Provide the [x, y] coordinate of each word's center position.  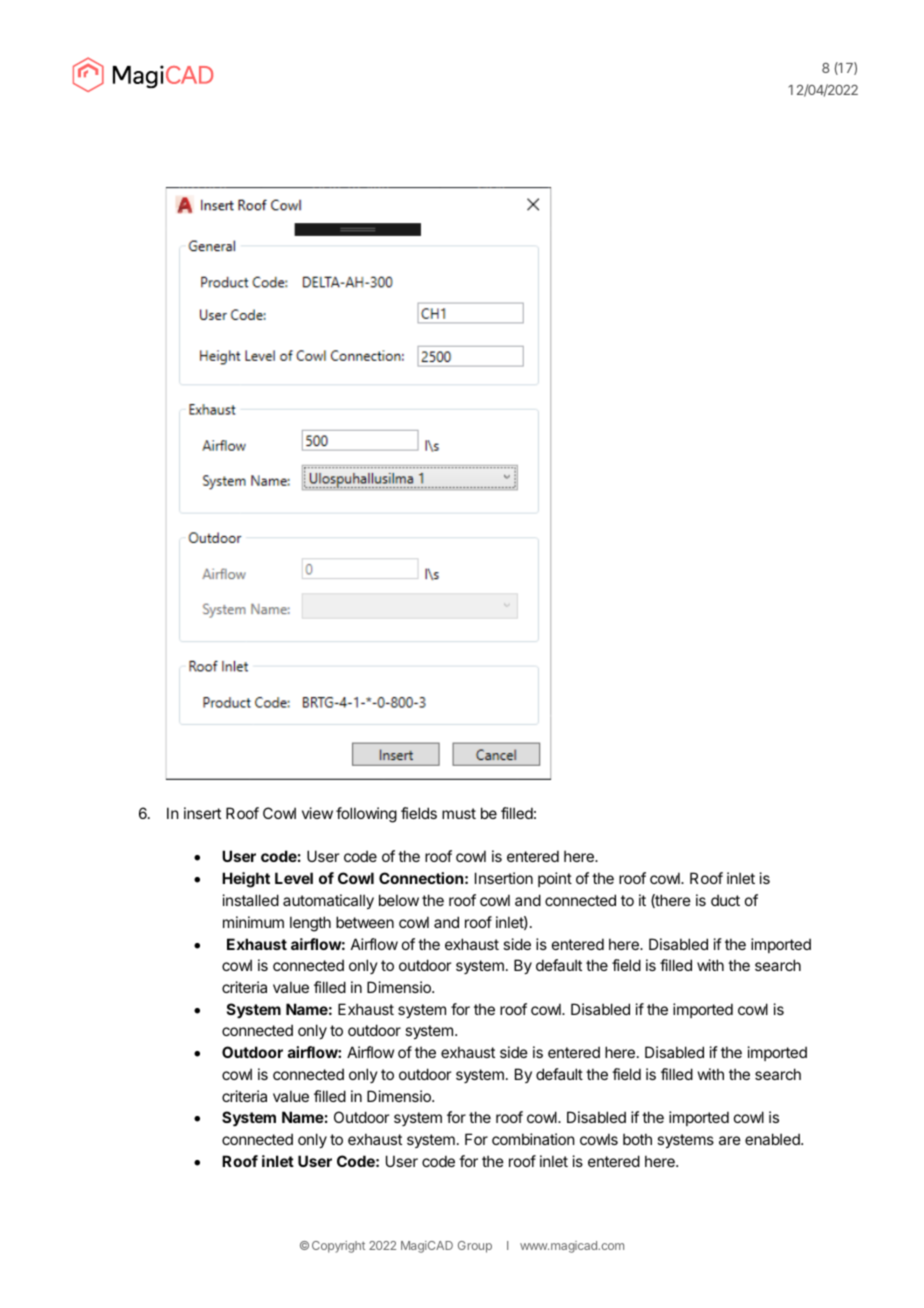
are [730, 1140]
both [637, 1139]
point [555, 879]
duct [725, 900]
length [310, 924]
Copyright [338, 1247]
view [317, 813]
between [365, 922]
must [459, 813]
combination [533, 1139]
